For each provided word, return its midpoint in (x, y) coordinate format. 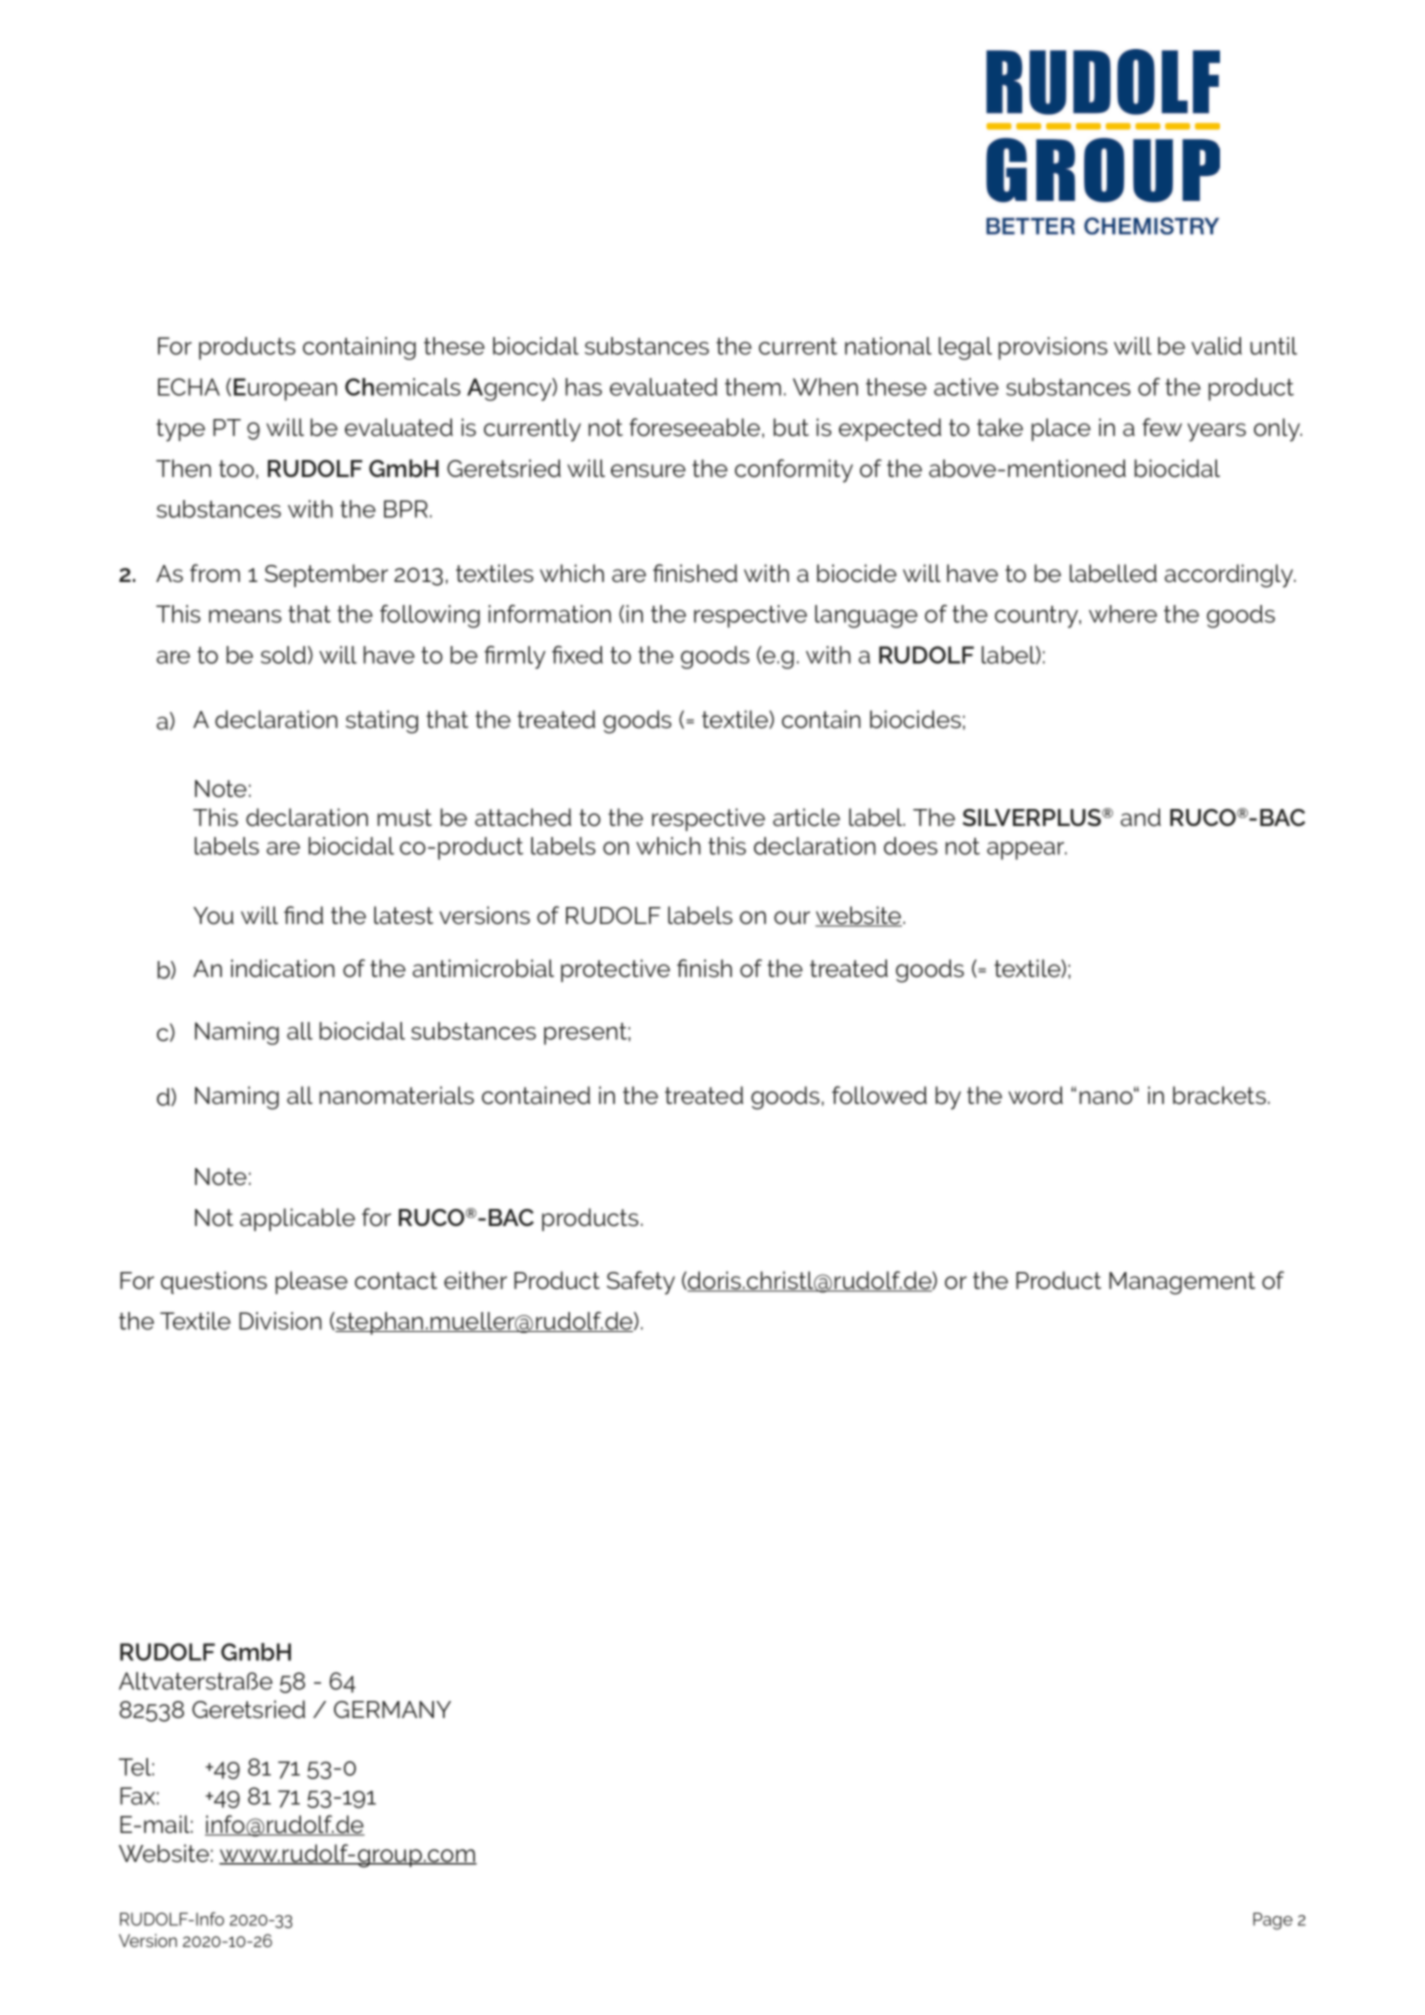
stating (382, 722)
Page (1273, 1921)
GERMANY (392, 1709)
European (285, 389)
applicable (297, 1219)
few (1162, 427)
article (806, 817)
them (753, 387)
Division (280, 1321)
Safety (641, 1283)
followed (879, 1095)
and (1141, 817)
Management (1182, 1283)
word (1035, 1095)
